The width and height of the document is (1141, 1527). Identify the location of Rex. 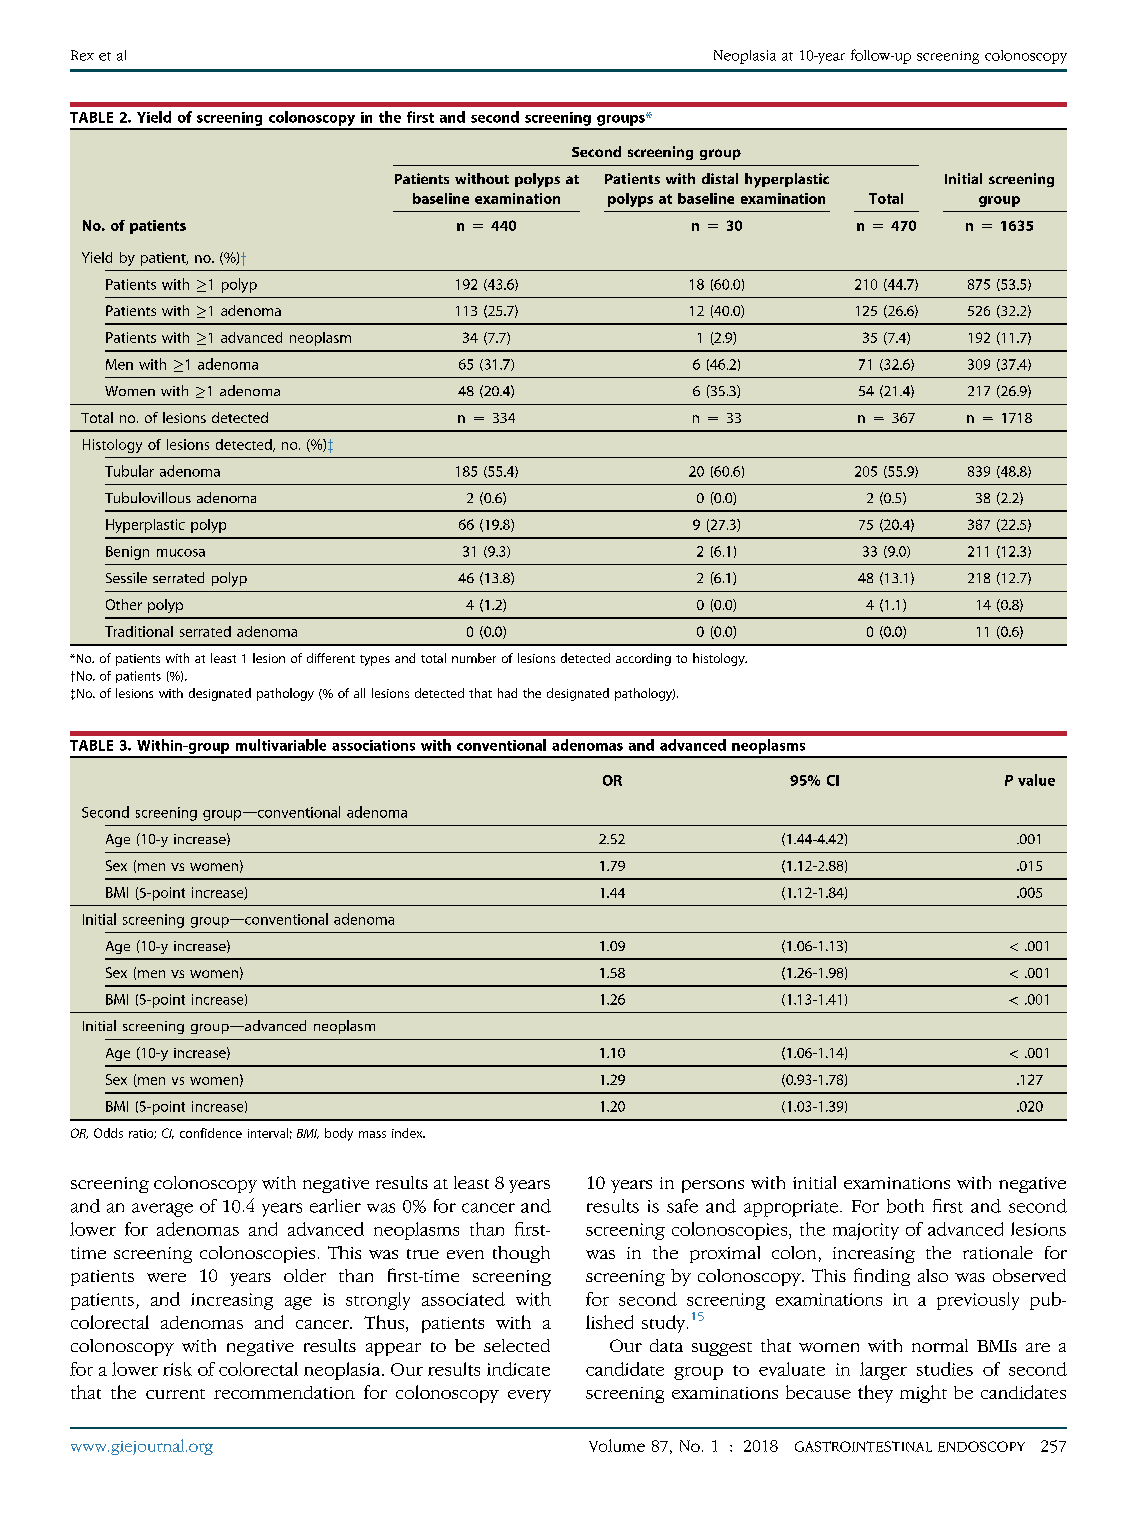
(82, 55).
